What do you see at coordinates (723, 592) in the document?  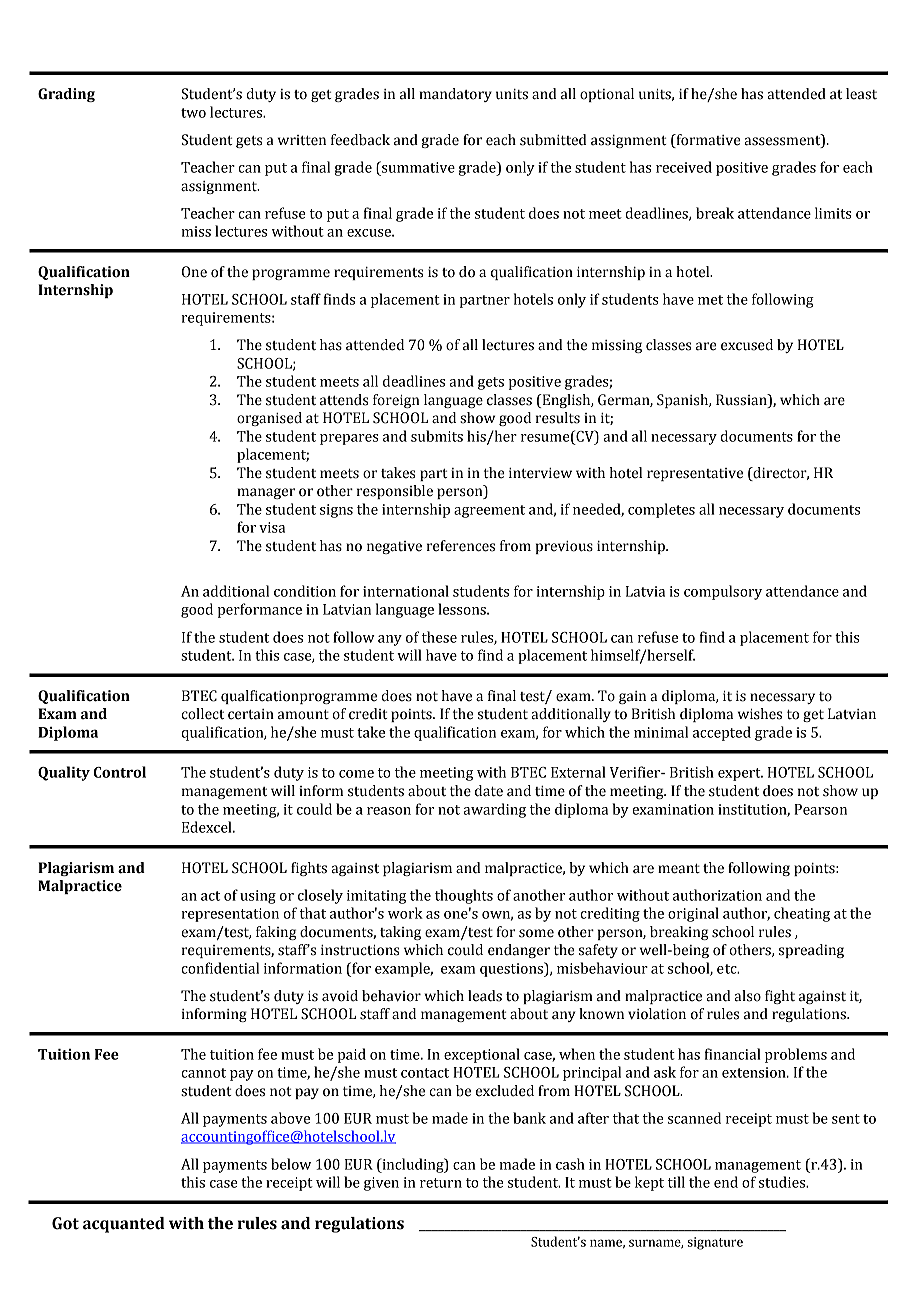 I see `compulsory` at bounding box center [723, 592].
